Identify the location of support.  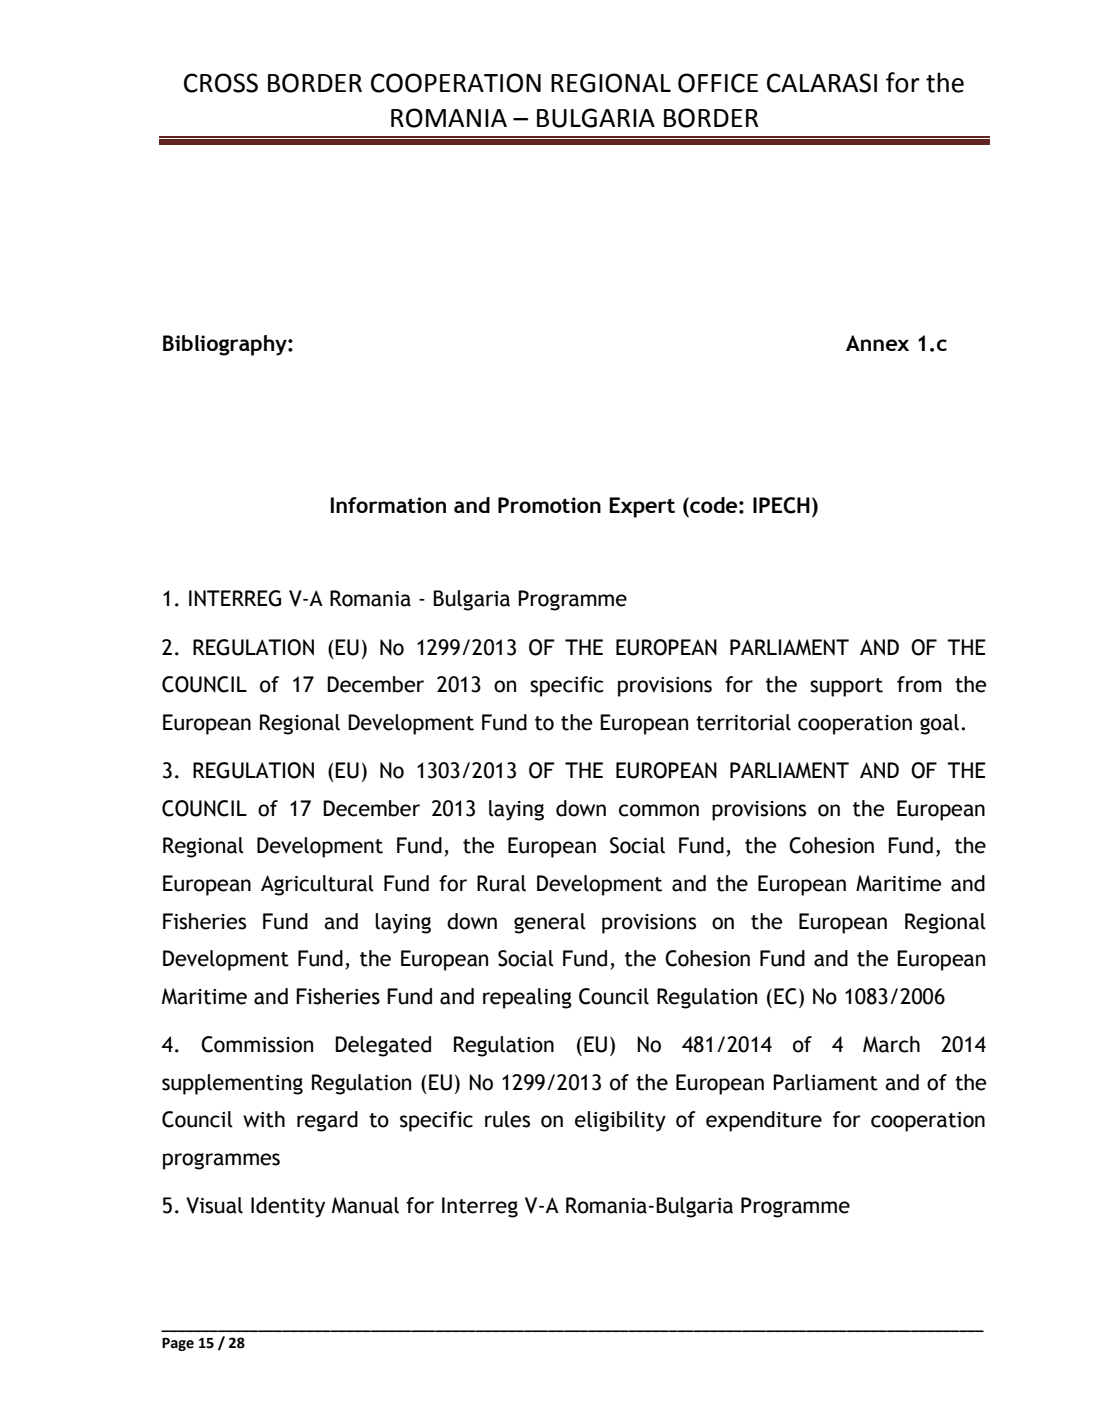
(846, 687).
